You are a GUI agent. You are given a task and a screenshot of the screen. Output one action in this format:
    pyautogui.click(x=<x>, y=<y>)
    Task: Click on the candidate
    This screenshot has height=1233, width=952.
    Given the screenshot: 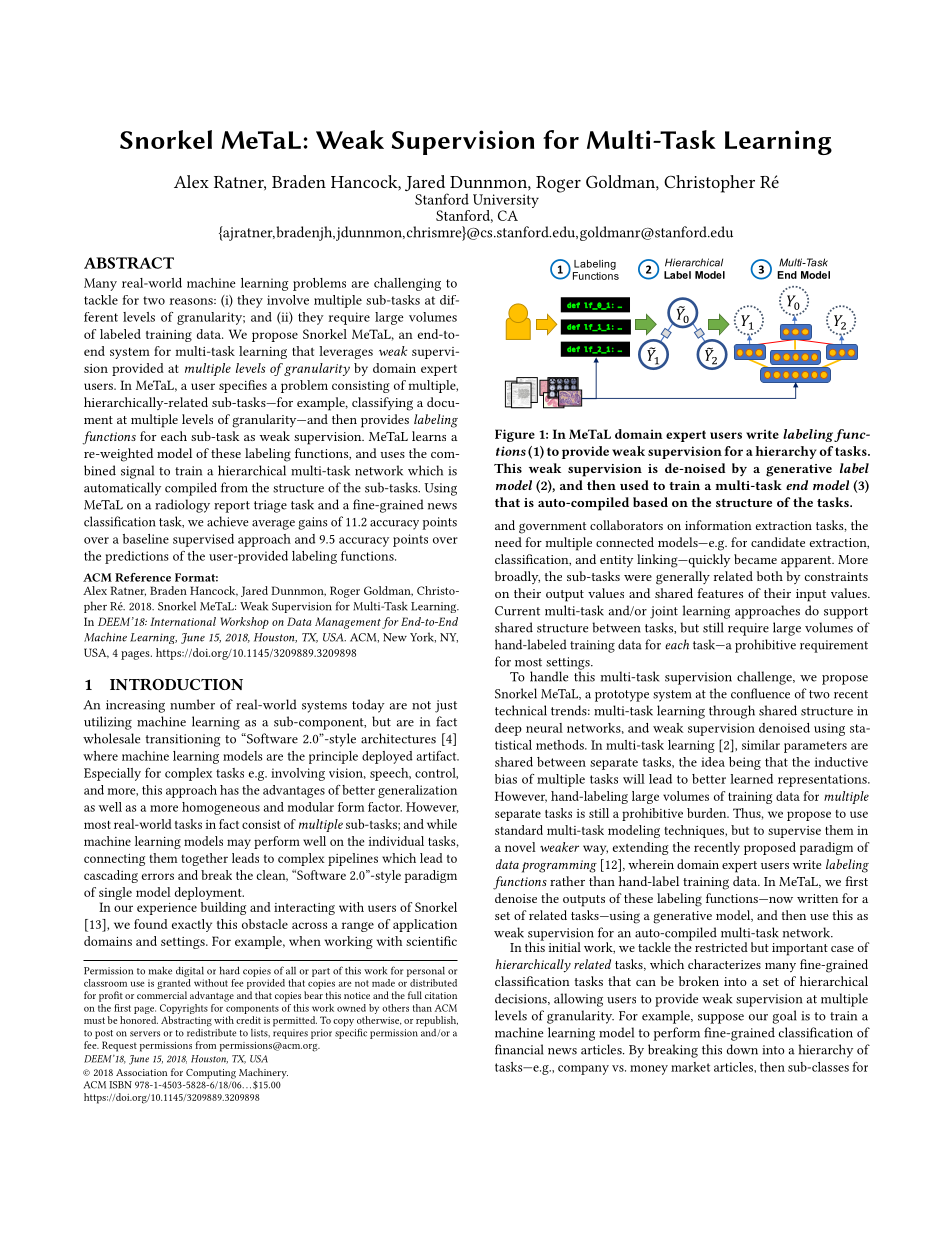 What is the action you would take?
    pyautogui.click(x=778, y=542)
